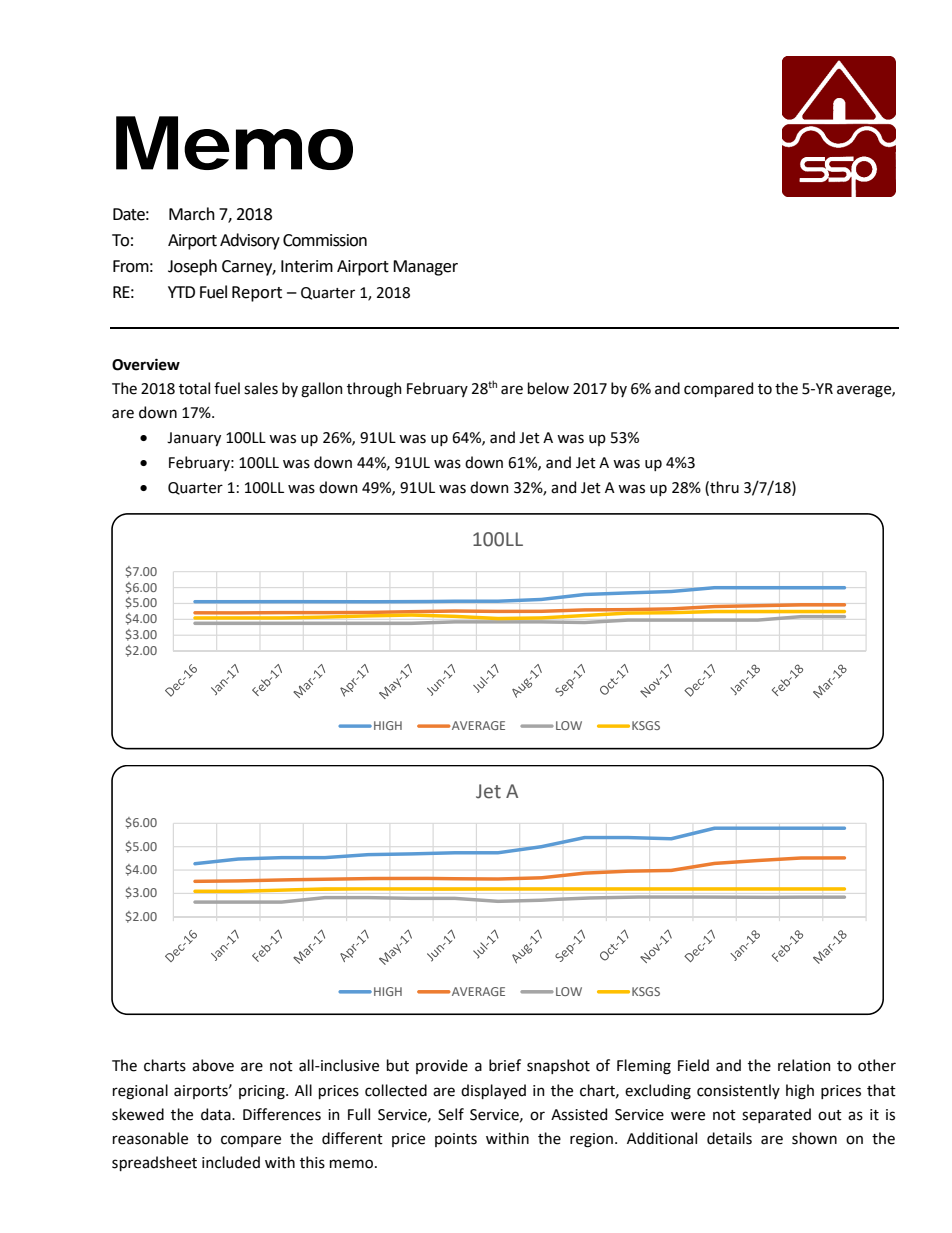 The width and height of the image is (952, 1233). Describe the element at coordinates (548, 388) in the image. I see `below` at that location.
